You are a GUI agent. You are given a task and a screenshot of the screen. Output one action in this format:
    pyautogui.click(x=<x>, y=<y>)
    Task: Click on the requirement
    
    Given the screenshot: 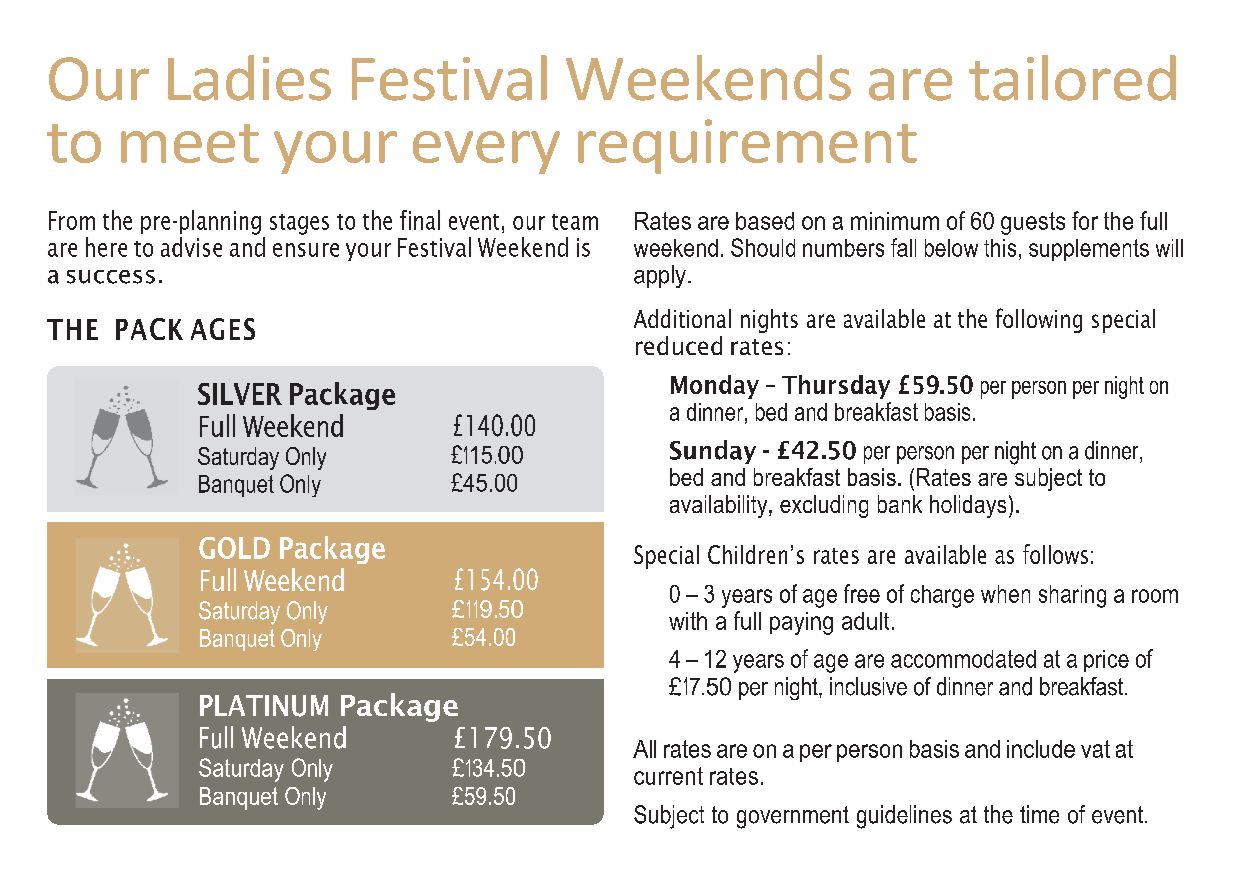 What is the action you would take?
    pyautogui.click(x=747, y=146)
